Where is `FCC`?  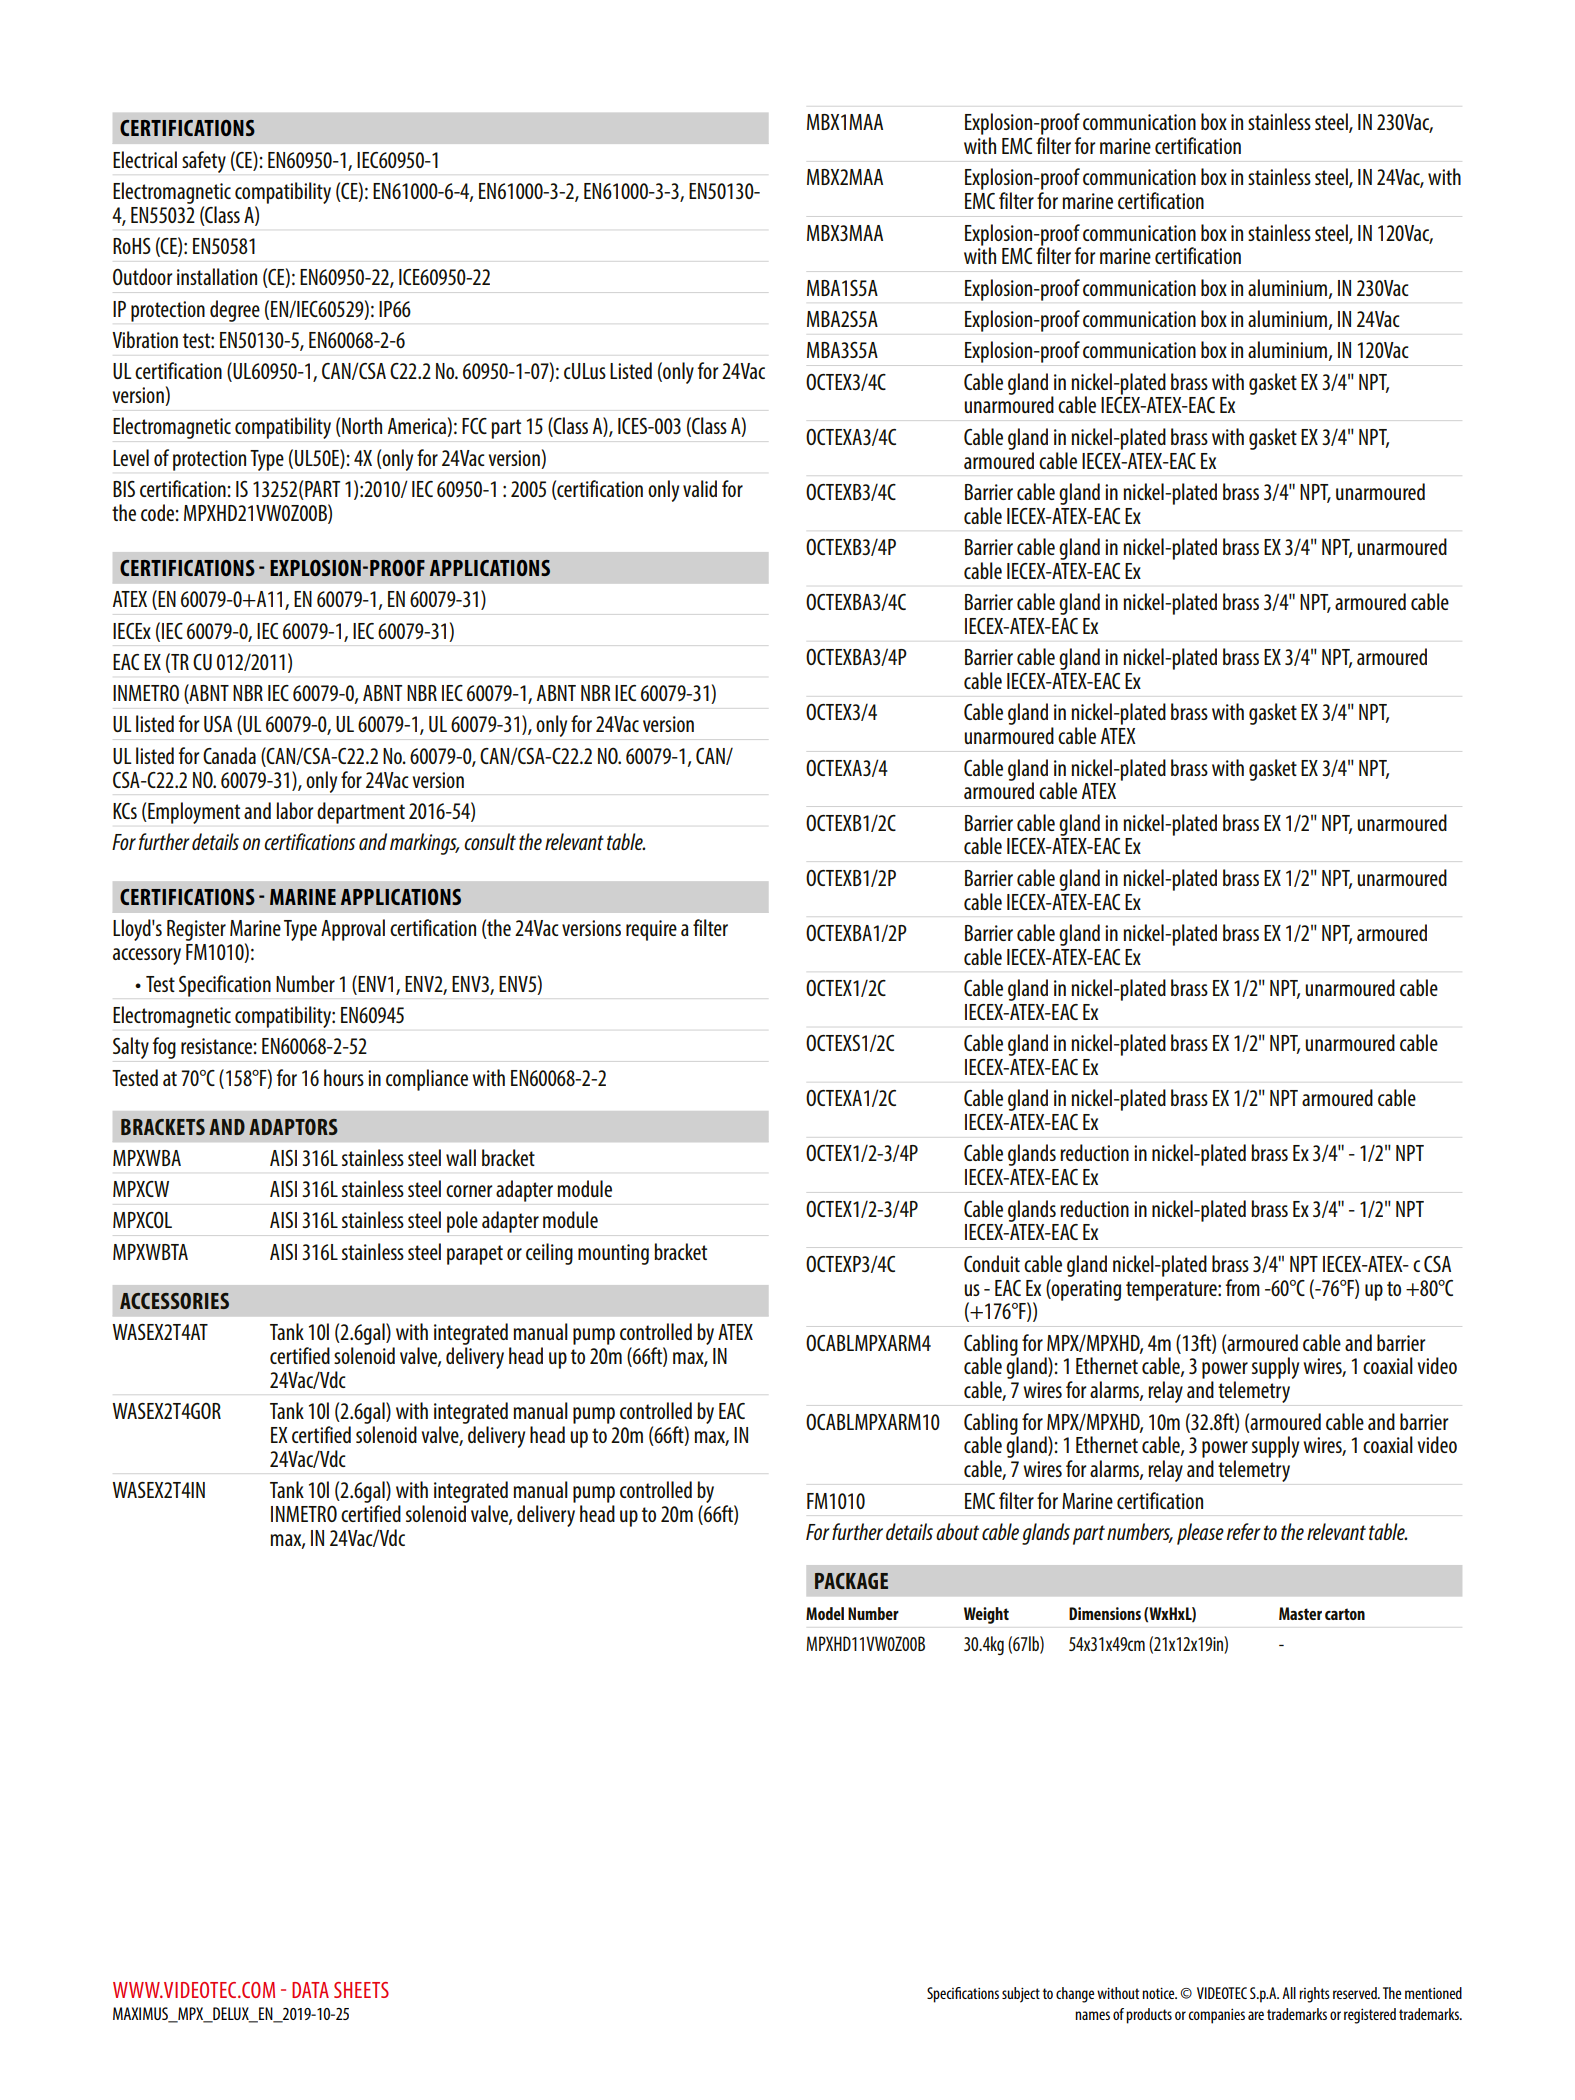 FCC is located at coordinates (474, 426).
